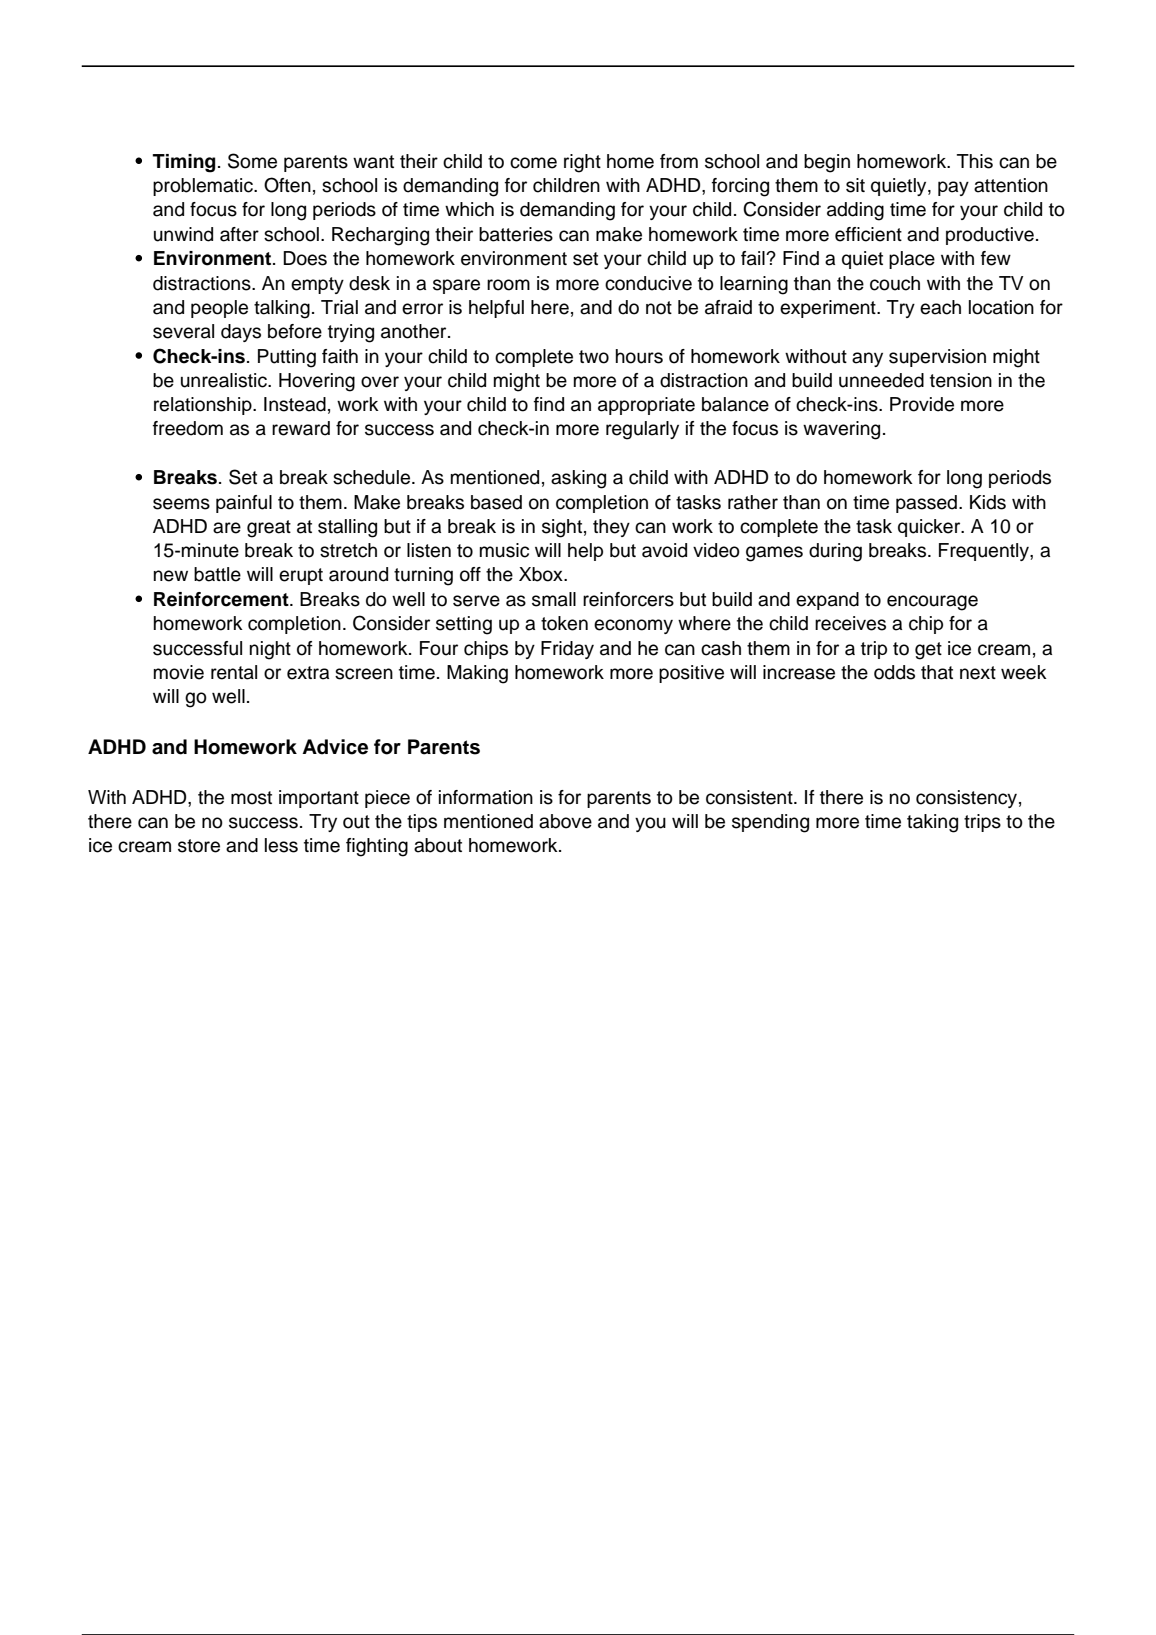  What do you see at coordinates (281, 845) in the screenshot?
I see `less` at bounding box center [281, 845].
